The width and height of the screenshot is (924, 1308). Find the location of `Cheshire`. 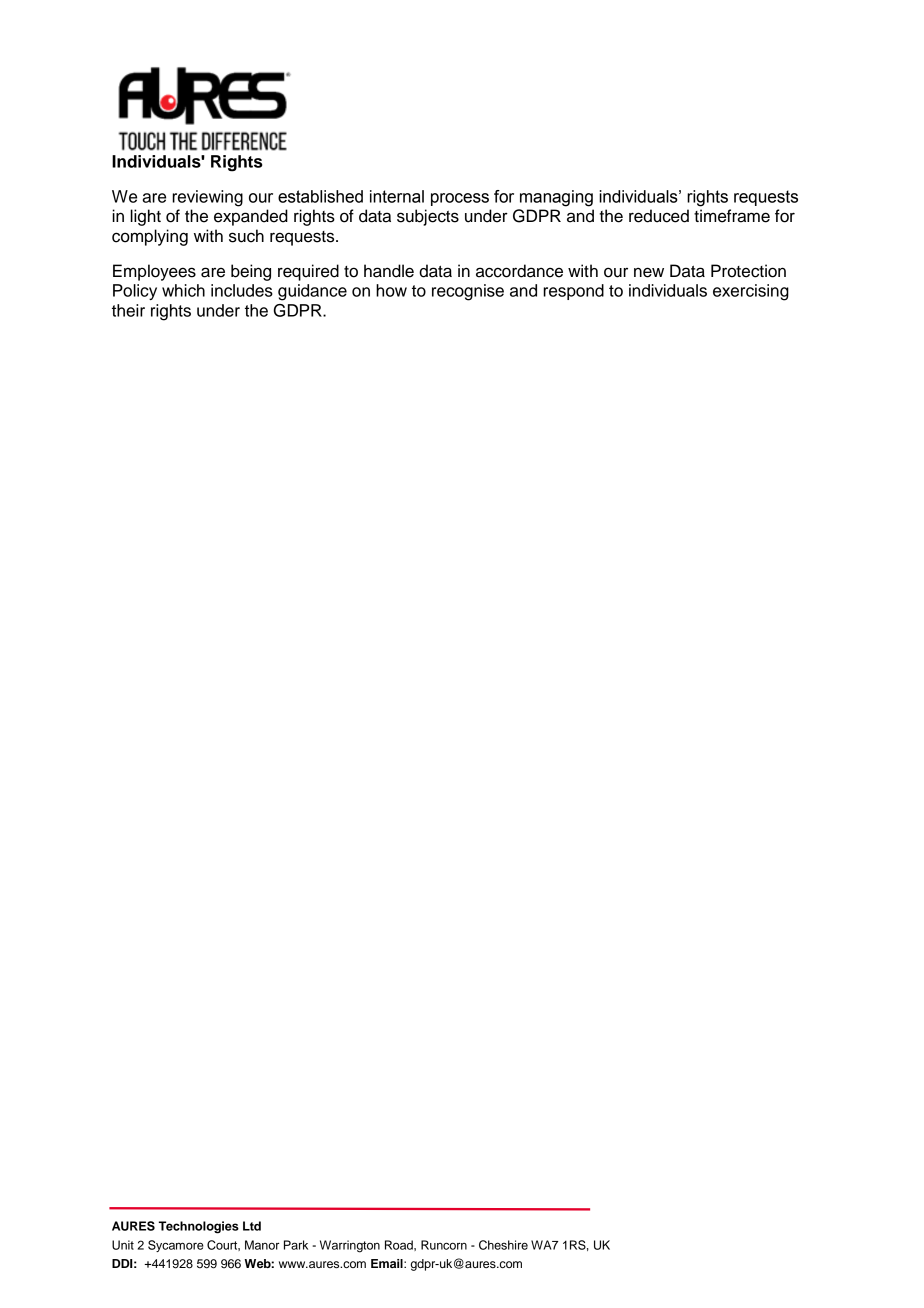

Cheshire is located at coordinates (503, 1245).
